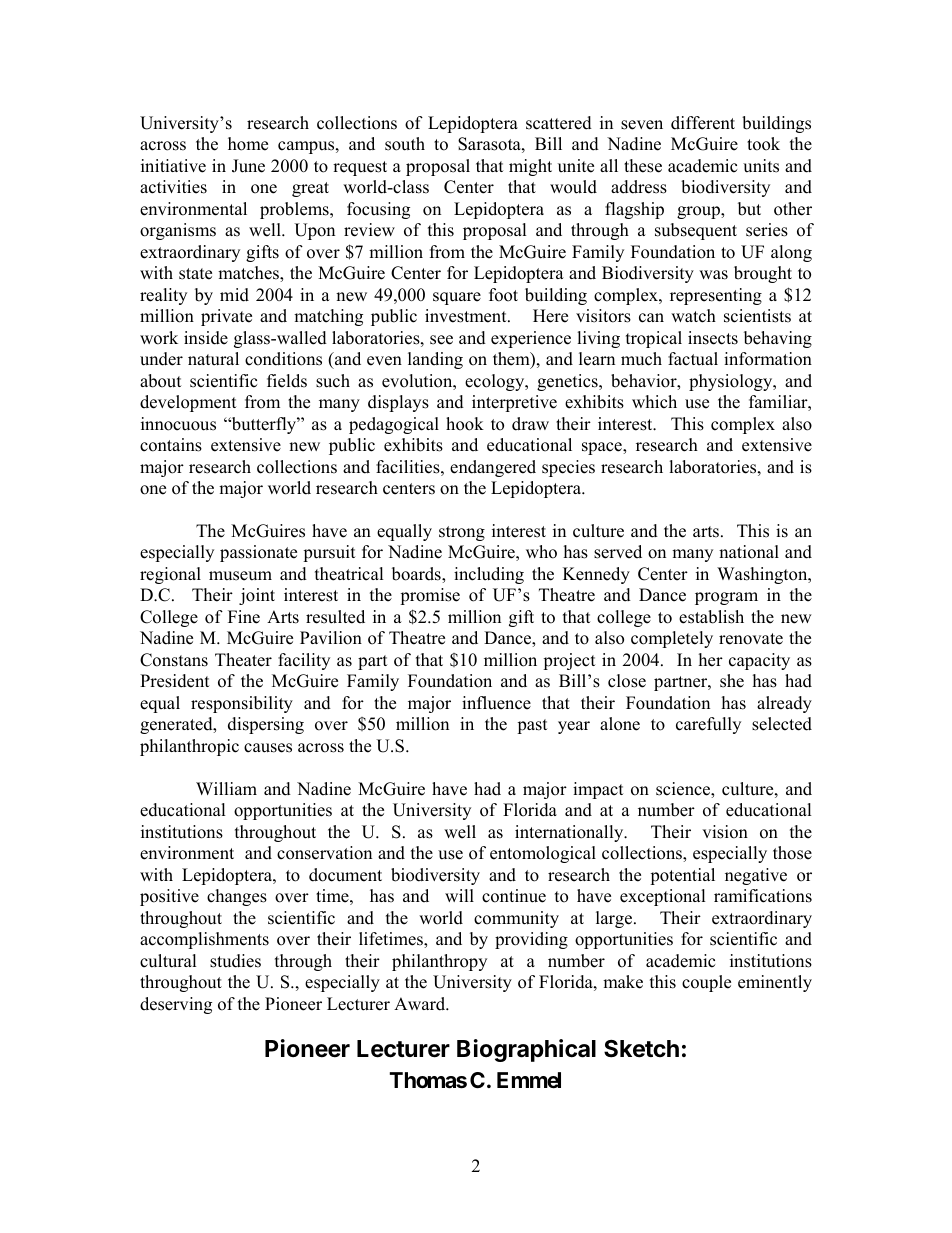 Image resolution: width=952 pixels, height=1233 pixels. What do you see at coordinates (248, 144) in the page?
I see `home` at bounding box center [248, 144].
